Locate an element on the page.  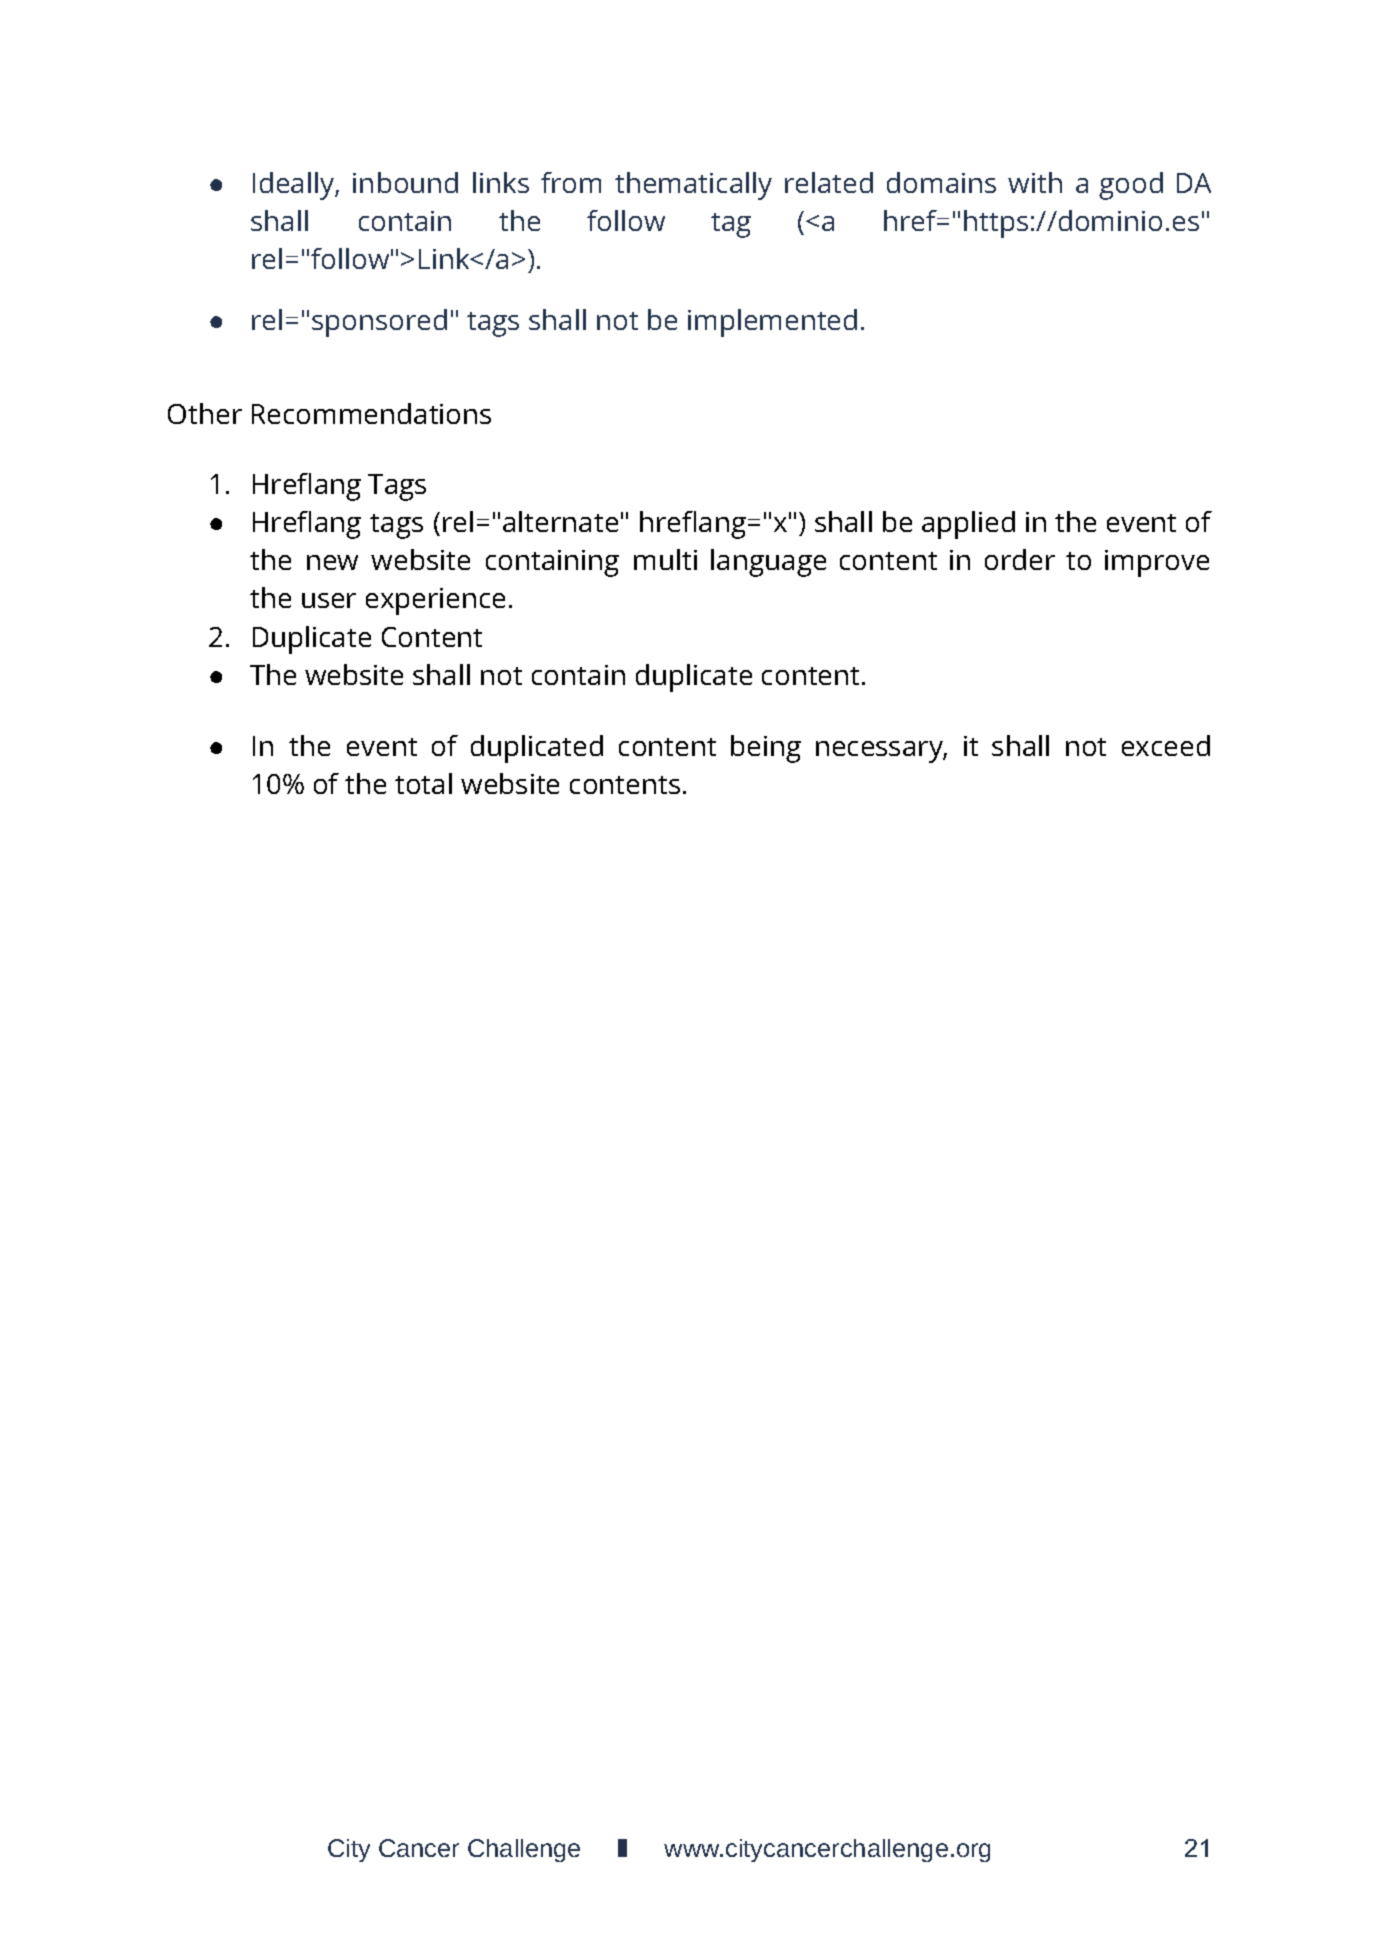
total is located at coordinates (423, 783).
